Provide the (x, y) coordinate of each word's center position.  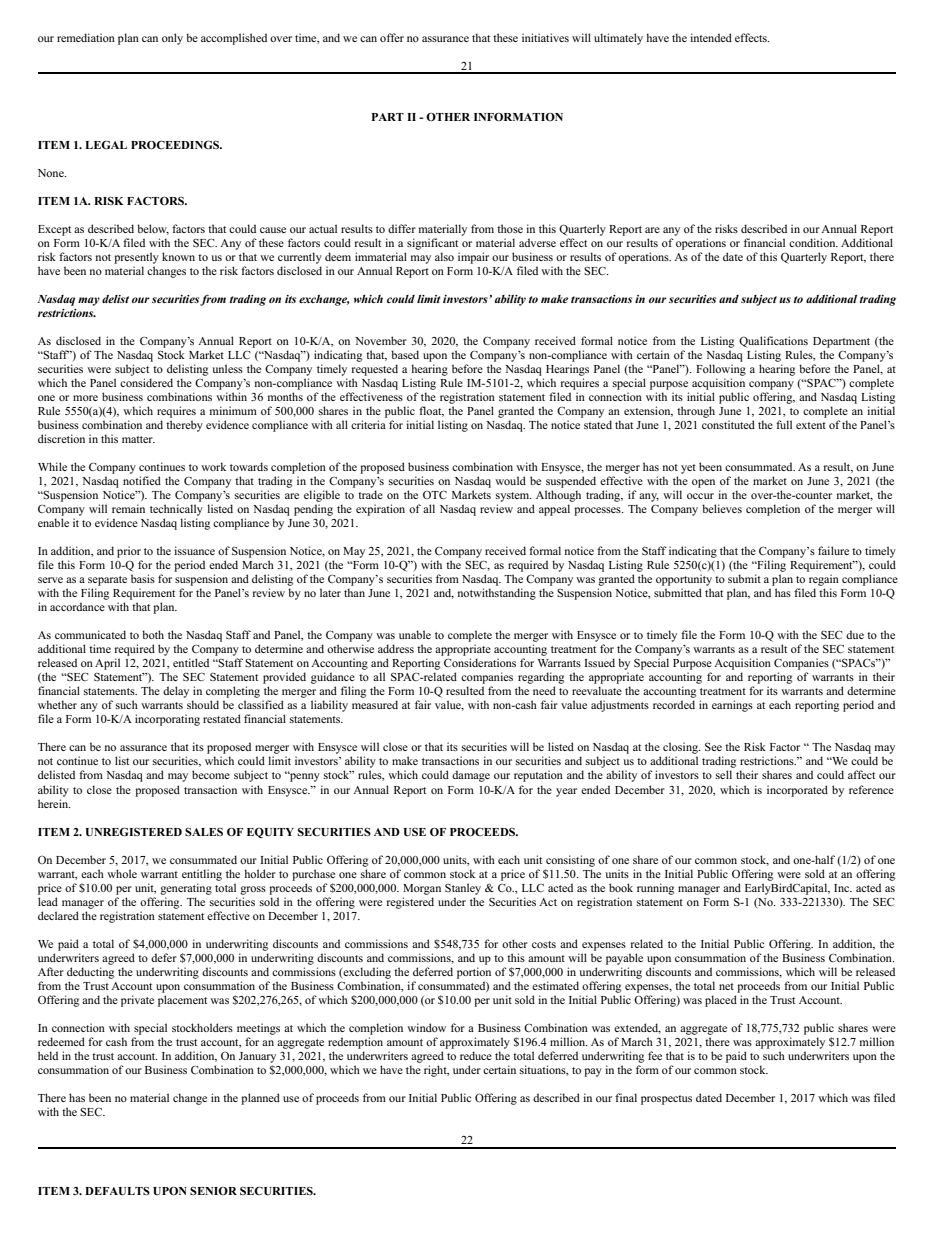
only (172, 39)
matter (138, 439)
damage (471, 776)
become (211, 774)
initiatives (545, 37)
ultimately (618, 39)
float (431, 411)
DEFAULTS (117, 1191)
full (784, 424)
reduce (476, 1055)
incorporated (797, 791)
